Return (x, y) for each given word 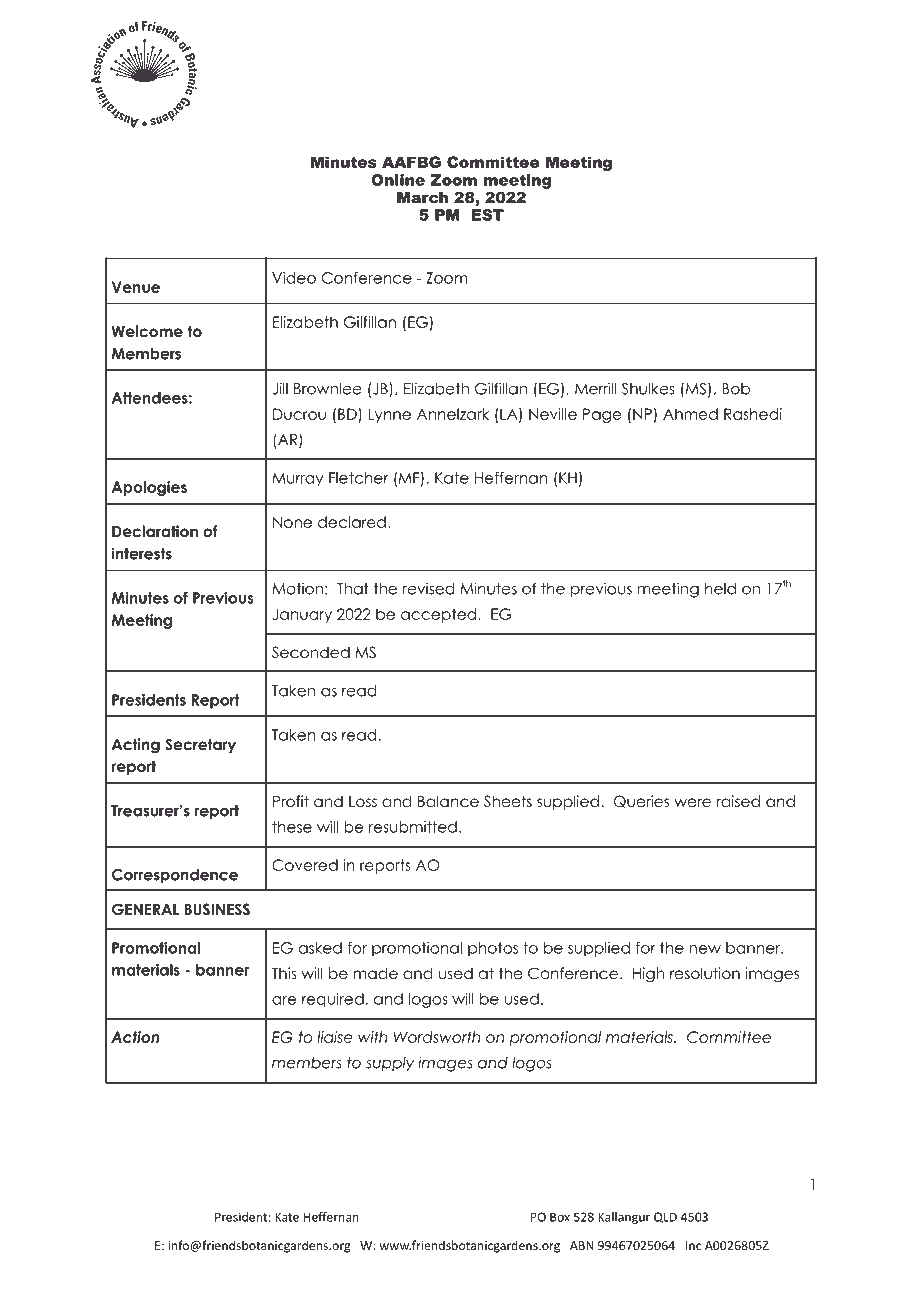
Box (560, 1217)
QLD (665, 1217)
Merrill (595, 388)
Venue (136, 287)
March (422, 197)
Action (135, 1037)
